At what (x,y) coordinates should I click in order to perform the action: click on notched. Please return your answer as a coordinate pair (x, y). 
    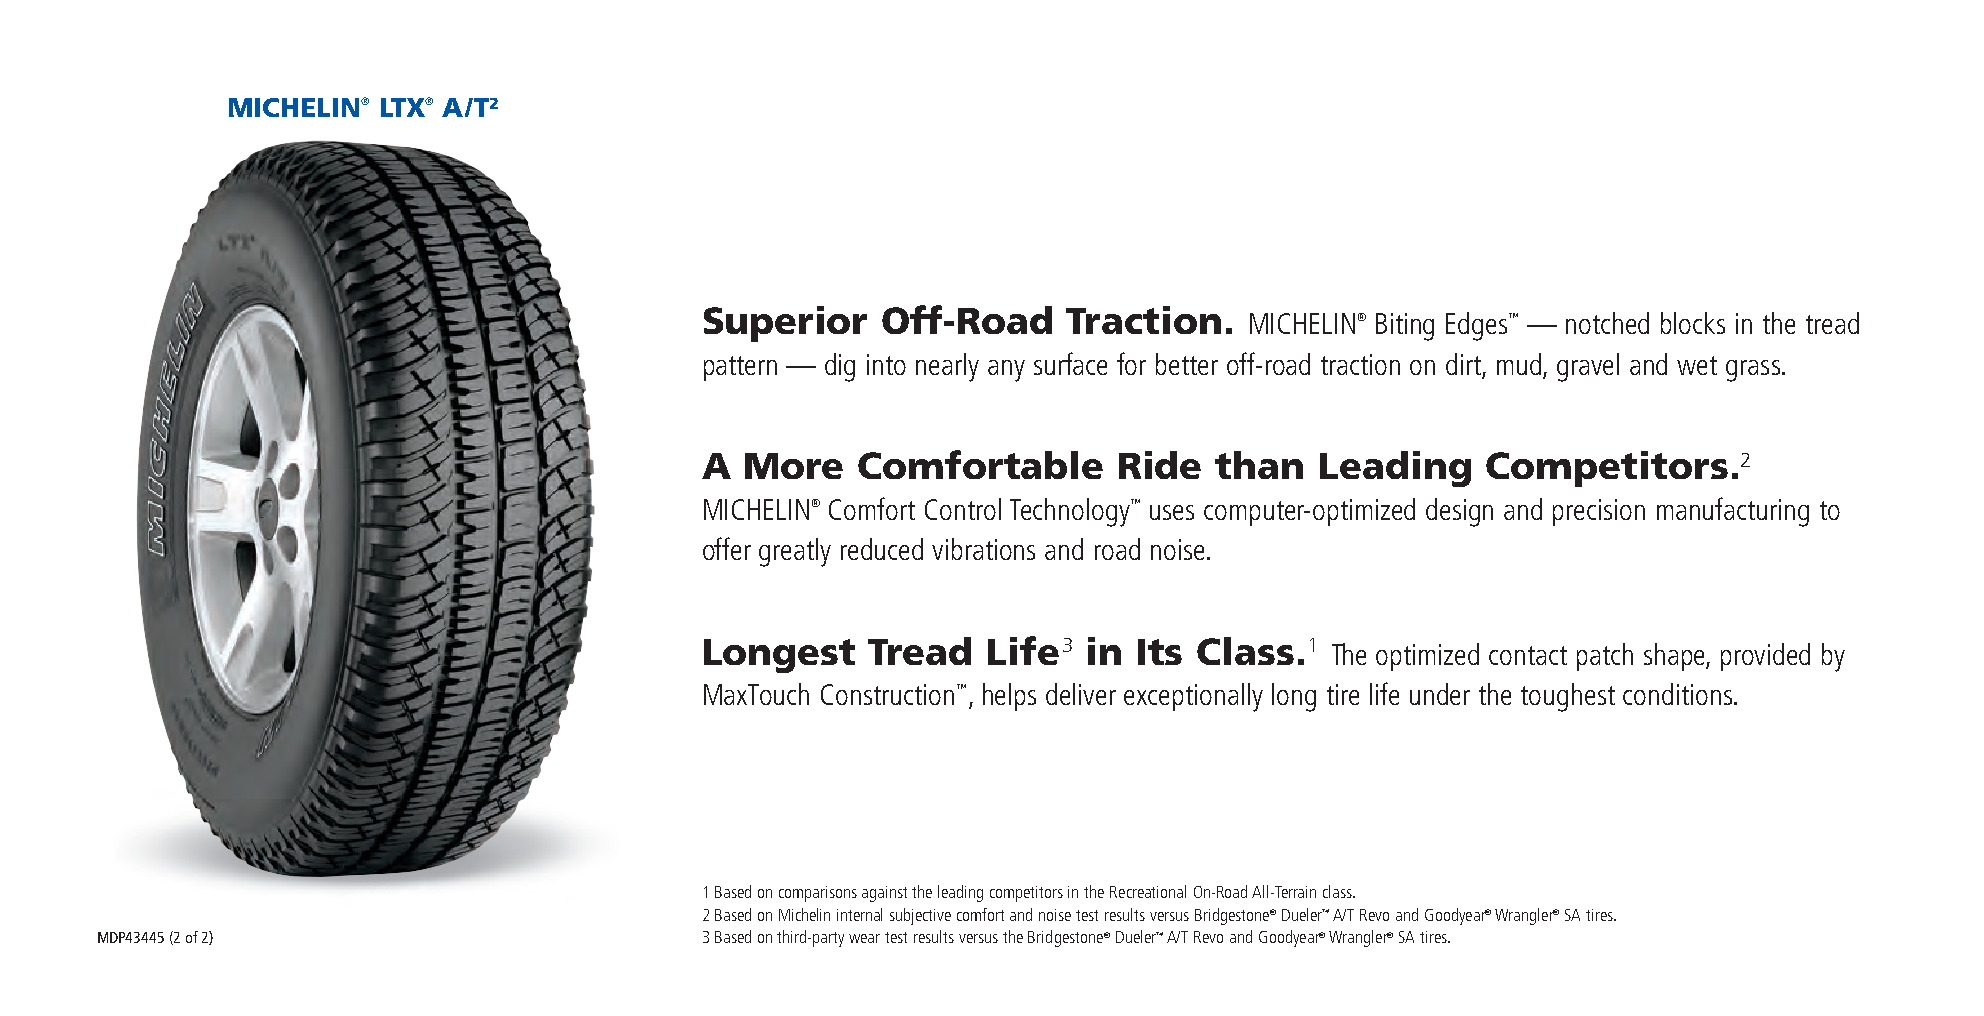
    Looking at the image, I should click on (1607, 323).
